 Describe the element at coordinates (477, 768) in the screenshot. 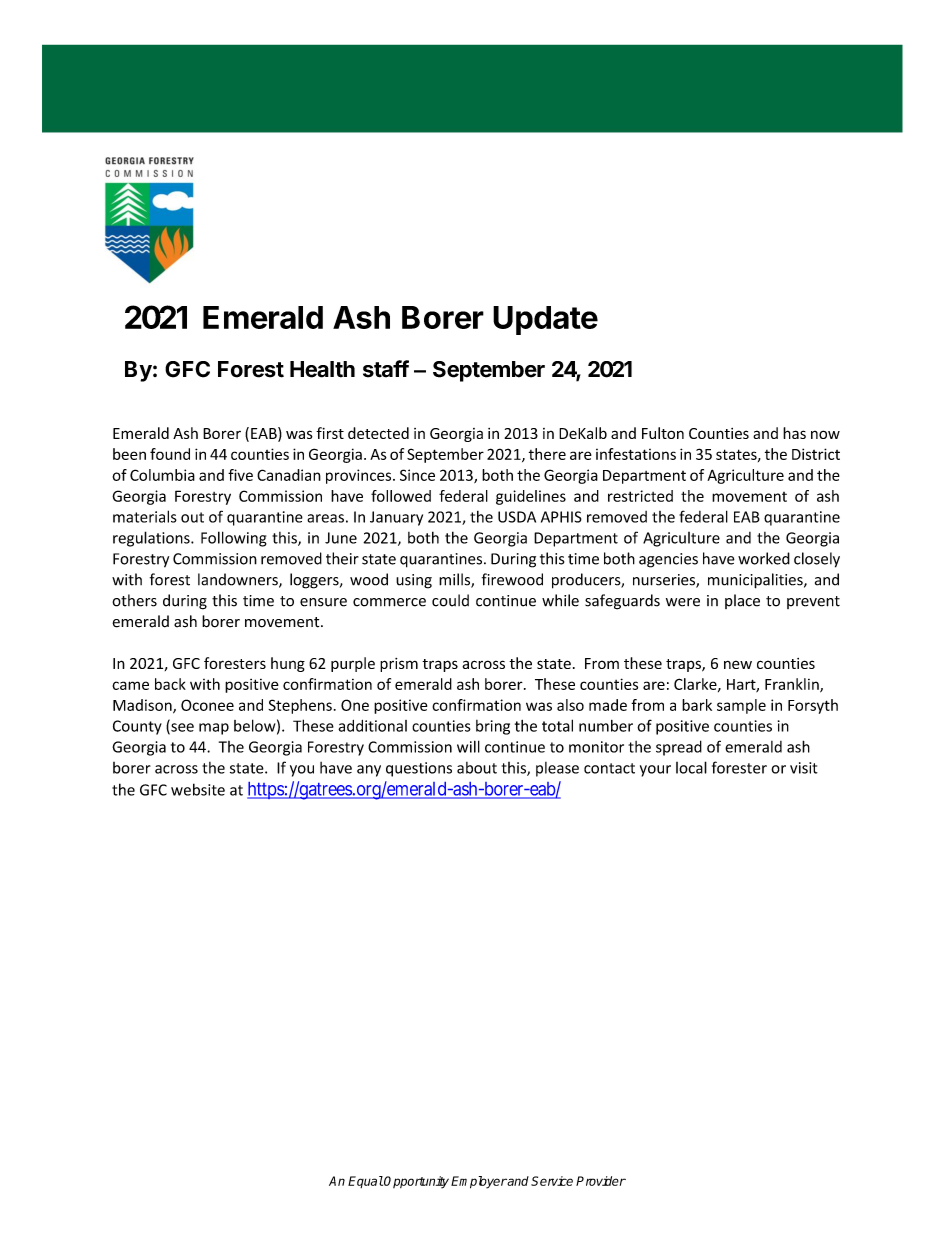

I see `about` at that location.
